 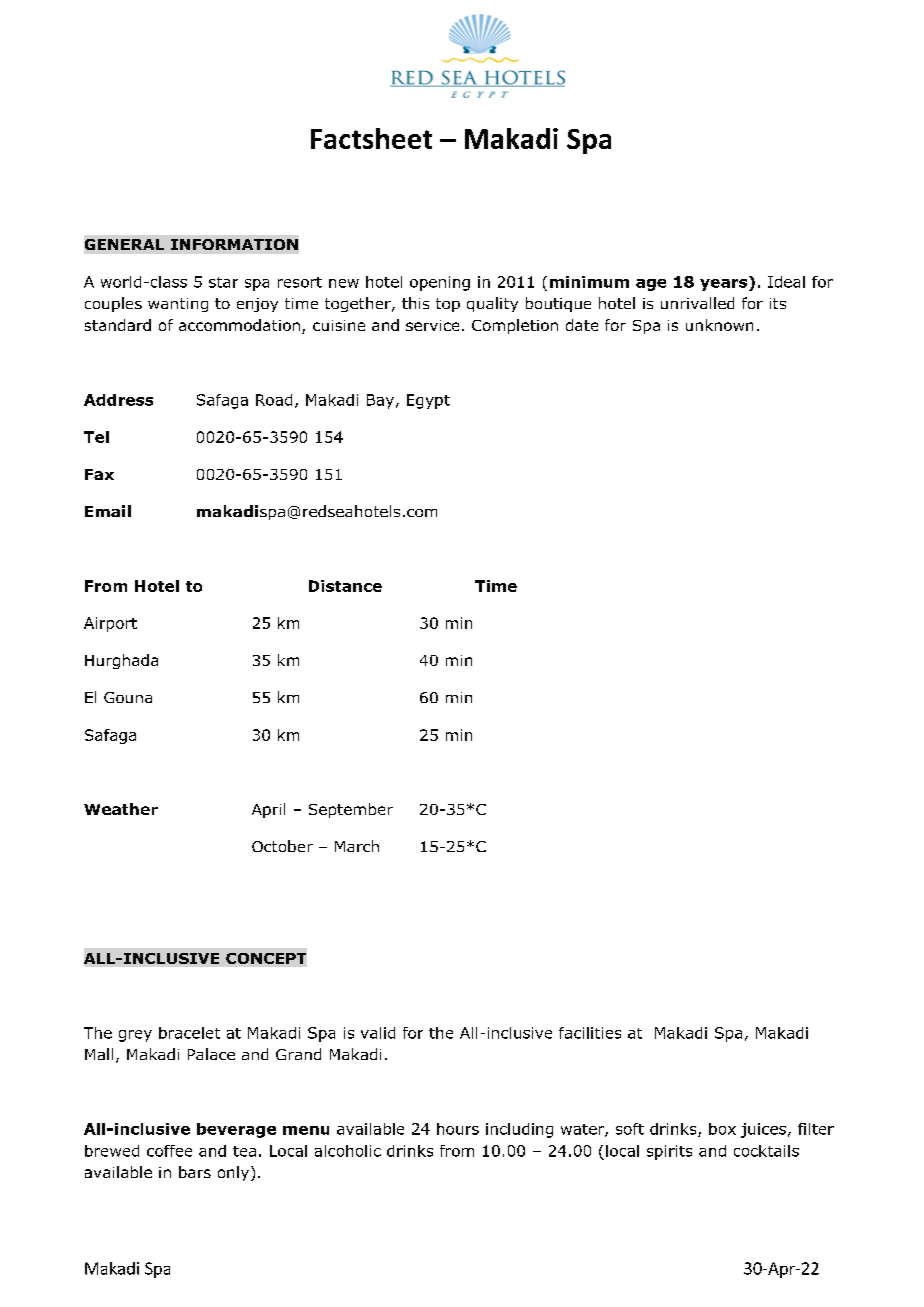 What do you see at coordinates (357, 846) in the document?
I see `March` at bounding box center [357, 846].
